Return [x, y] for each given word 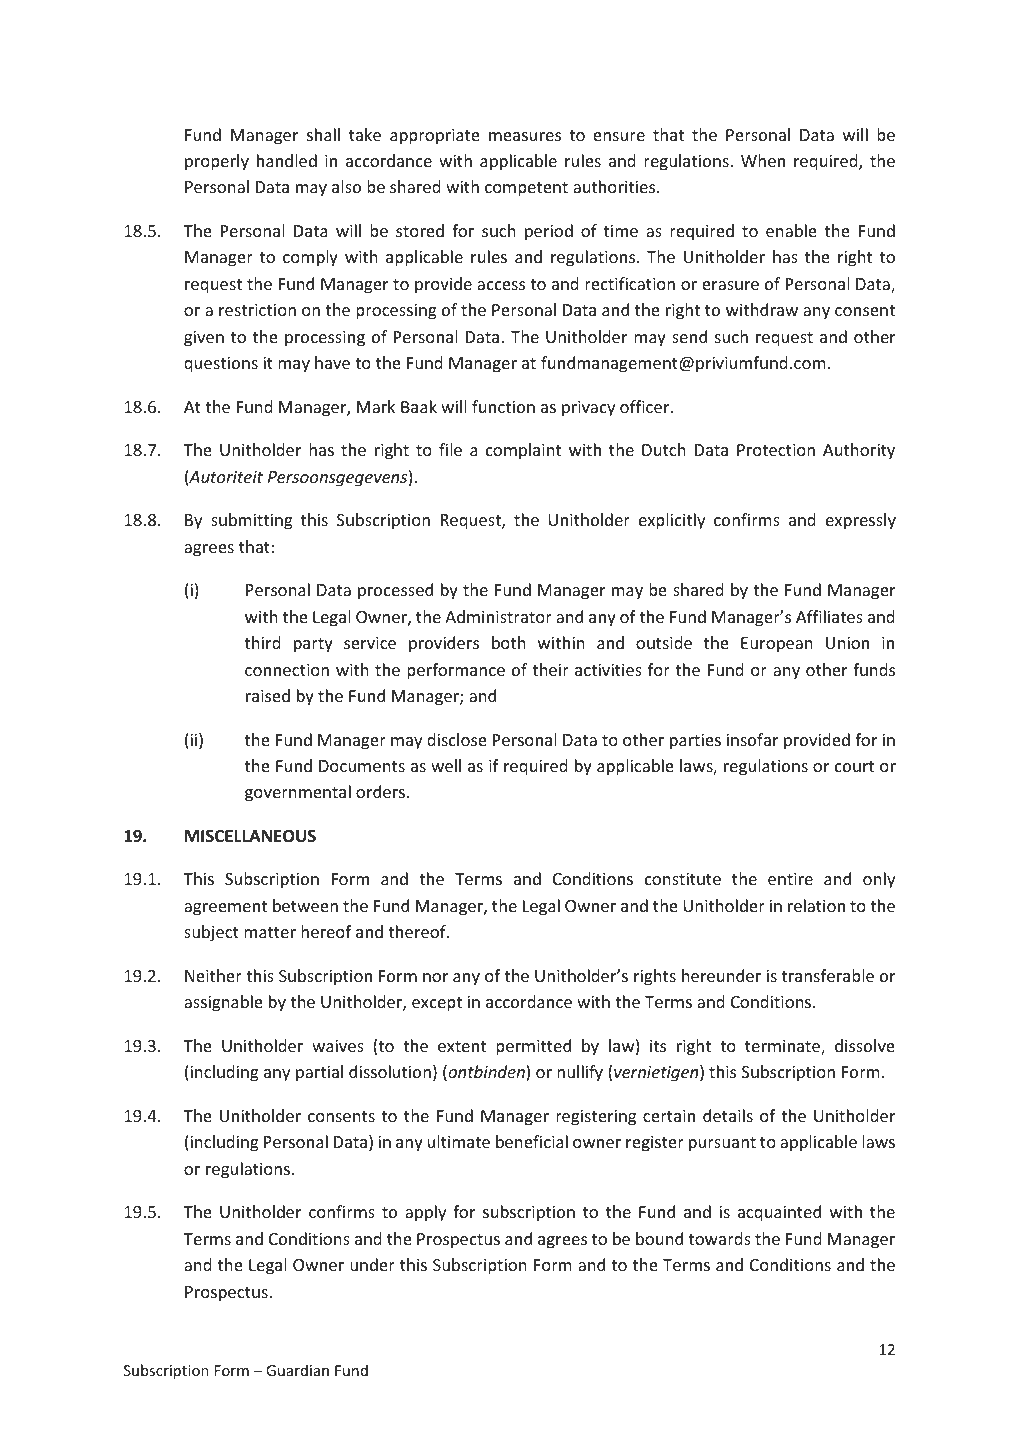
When [763, 160]
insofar [752, 739]
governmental [298, 793]
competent [526, 189]
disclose [456, 739]
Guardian [297, 1370]
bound [659, 1238]
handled [287, 160]
